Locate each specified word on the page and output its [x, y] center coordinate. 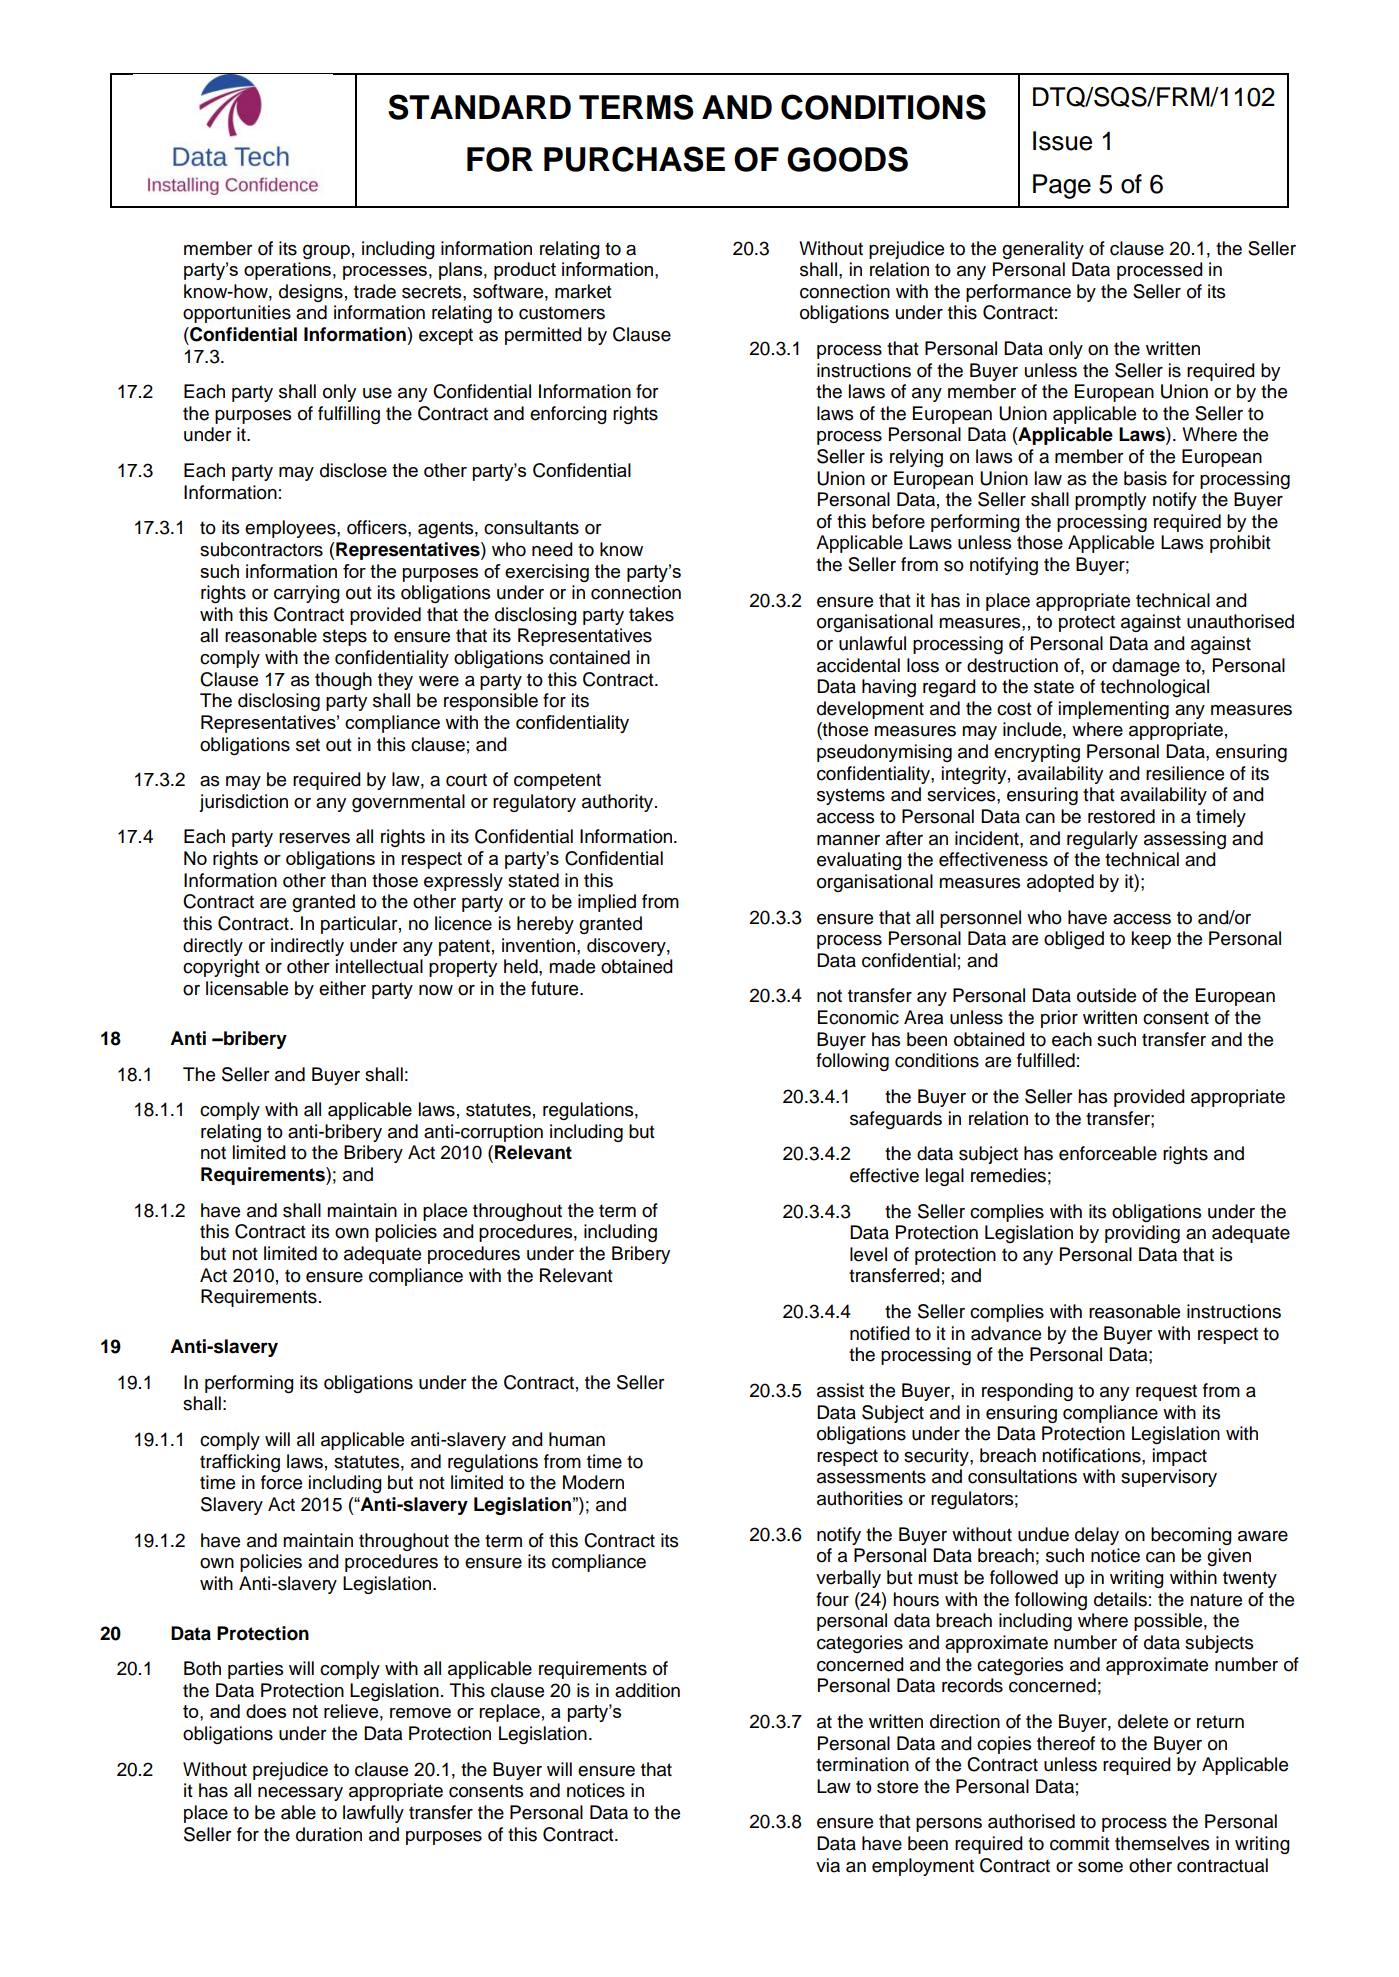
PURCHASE [634, 159]
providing [1142, 1234]
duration [329, 1834]
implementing [1114, 710]
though [343, 681]
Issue [1062, 141]
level [868, 1254]
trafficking [240, 1463]
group [326, 252]
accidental [858, 665]
